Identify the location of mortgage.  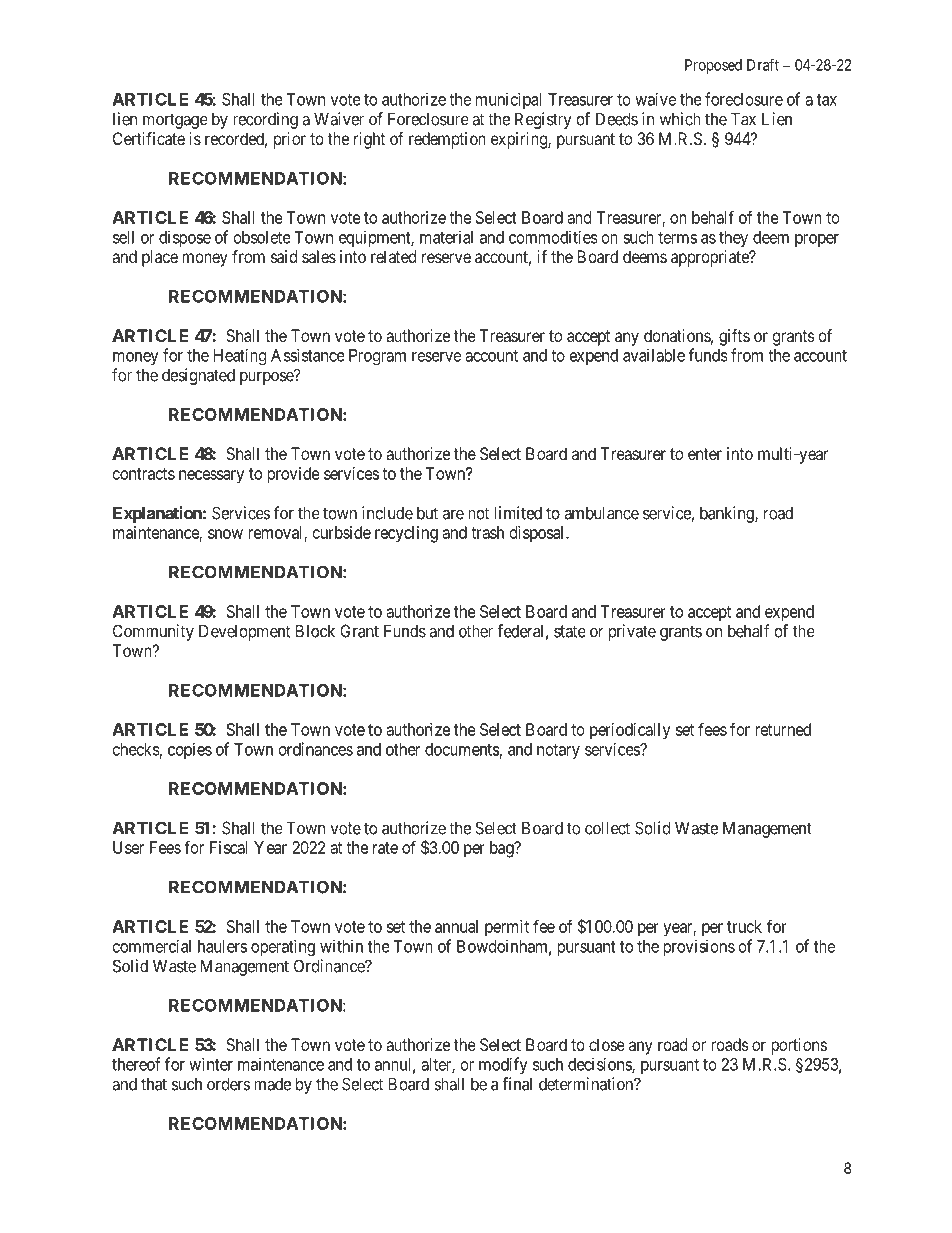
(175, 121).
